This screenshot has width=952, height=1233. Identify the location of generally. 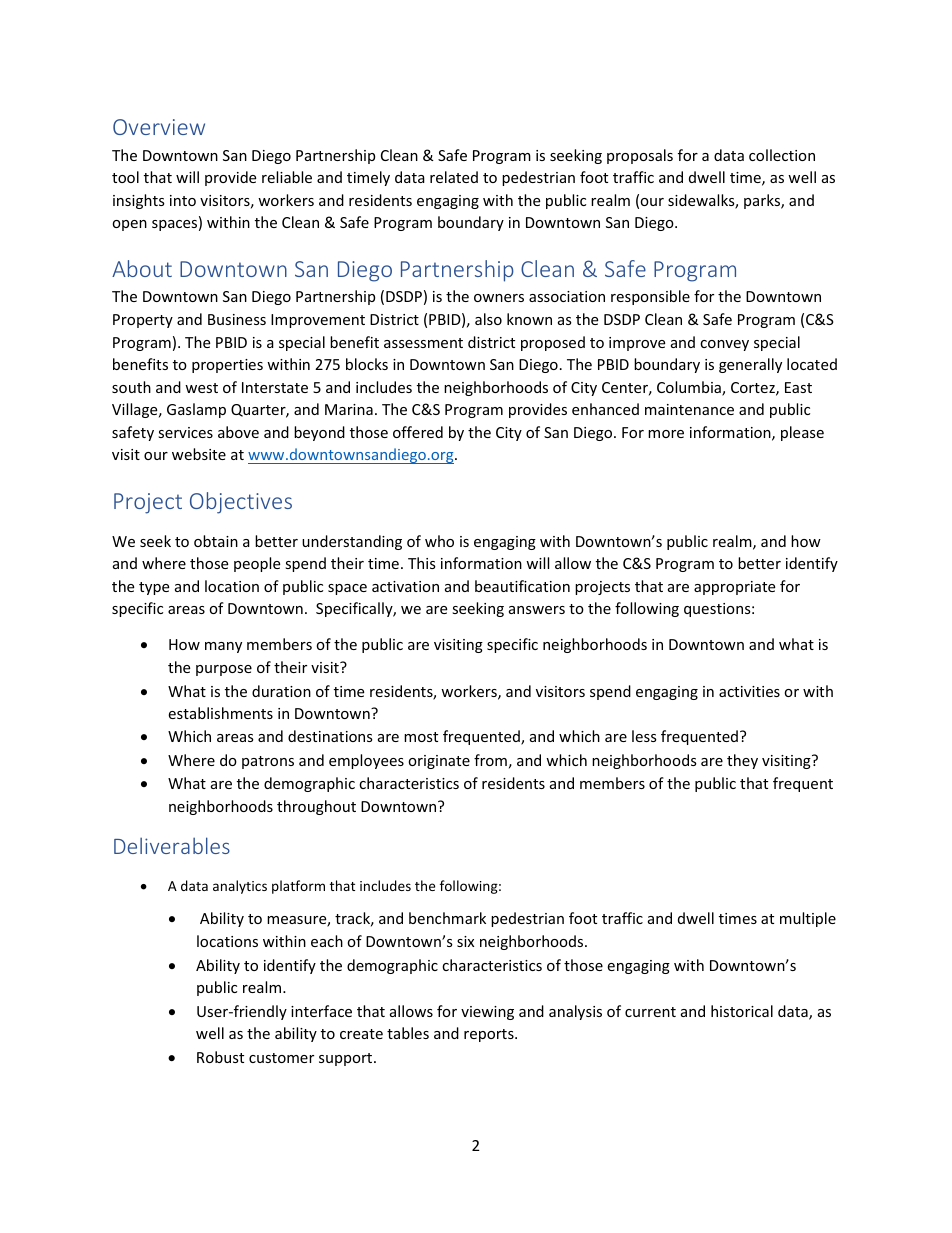
(750, 365).
